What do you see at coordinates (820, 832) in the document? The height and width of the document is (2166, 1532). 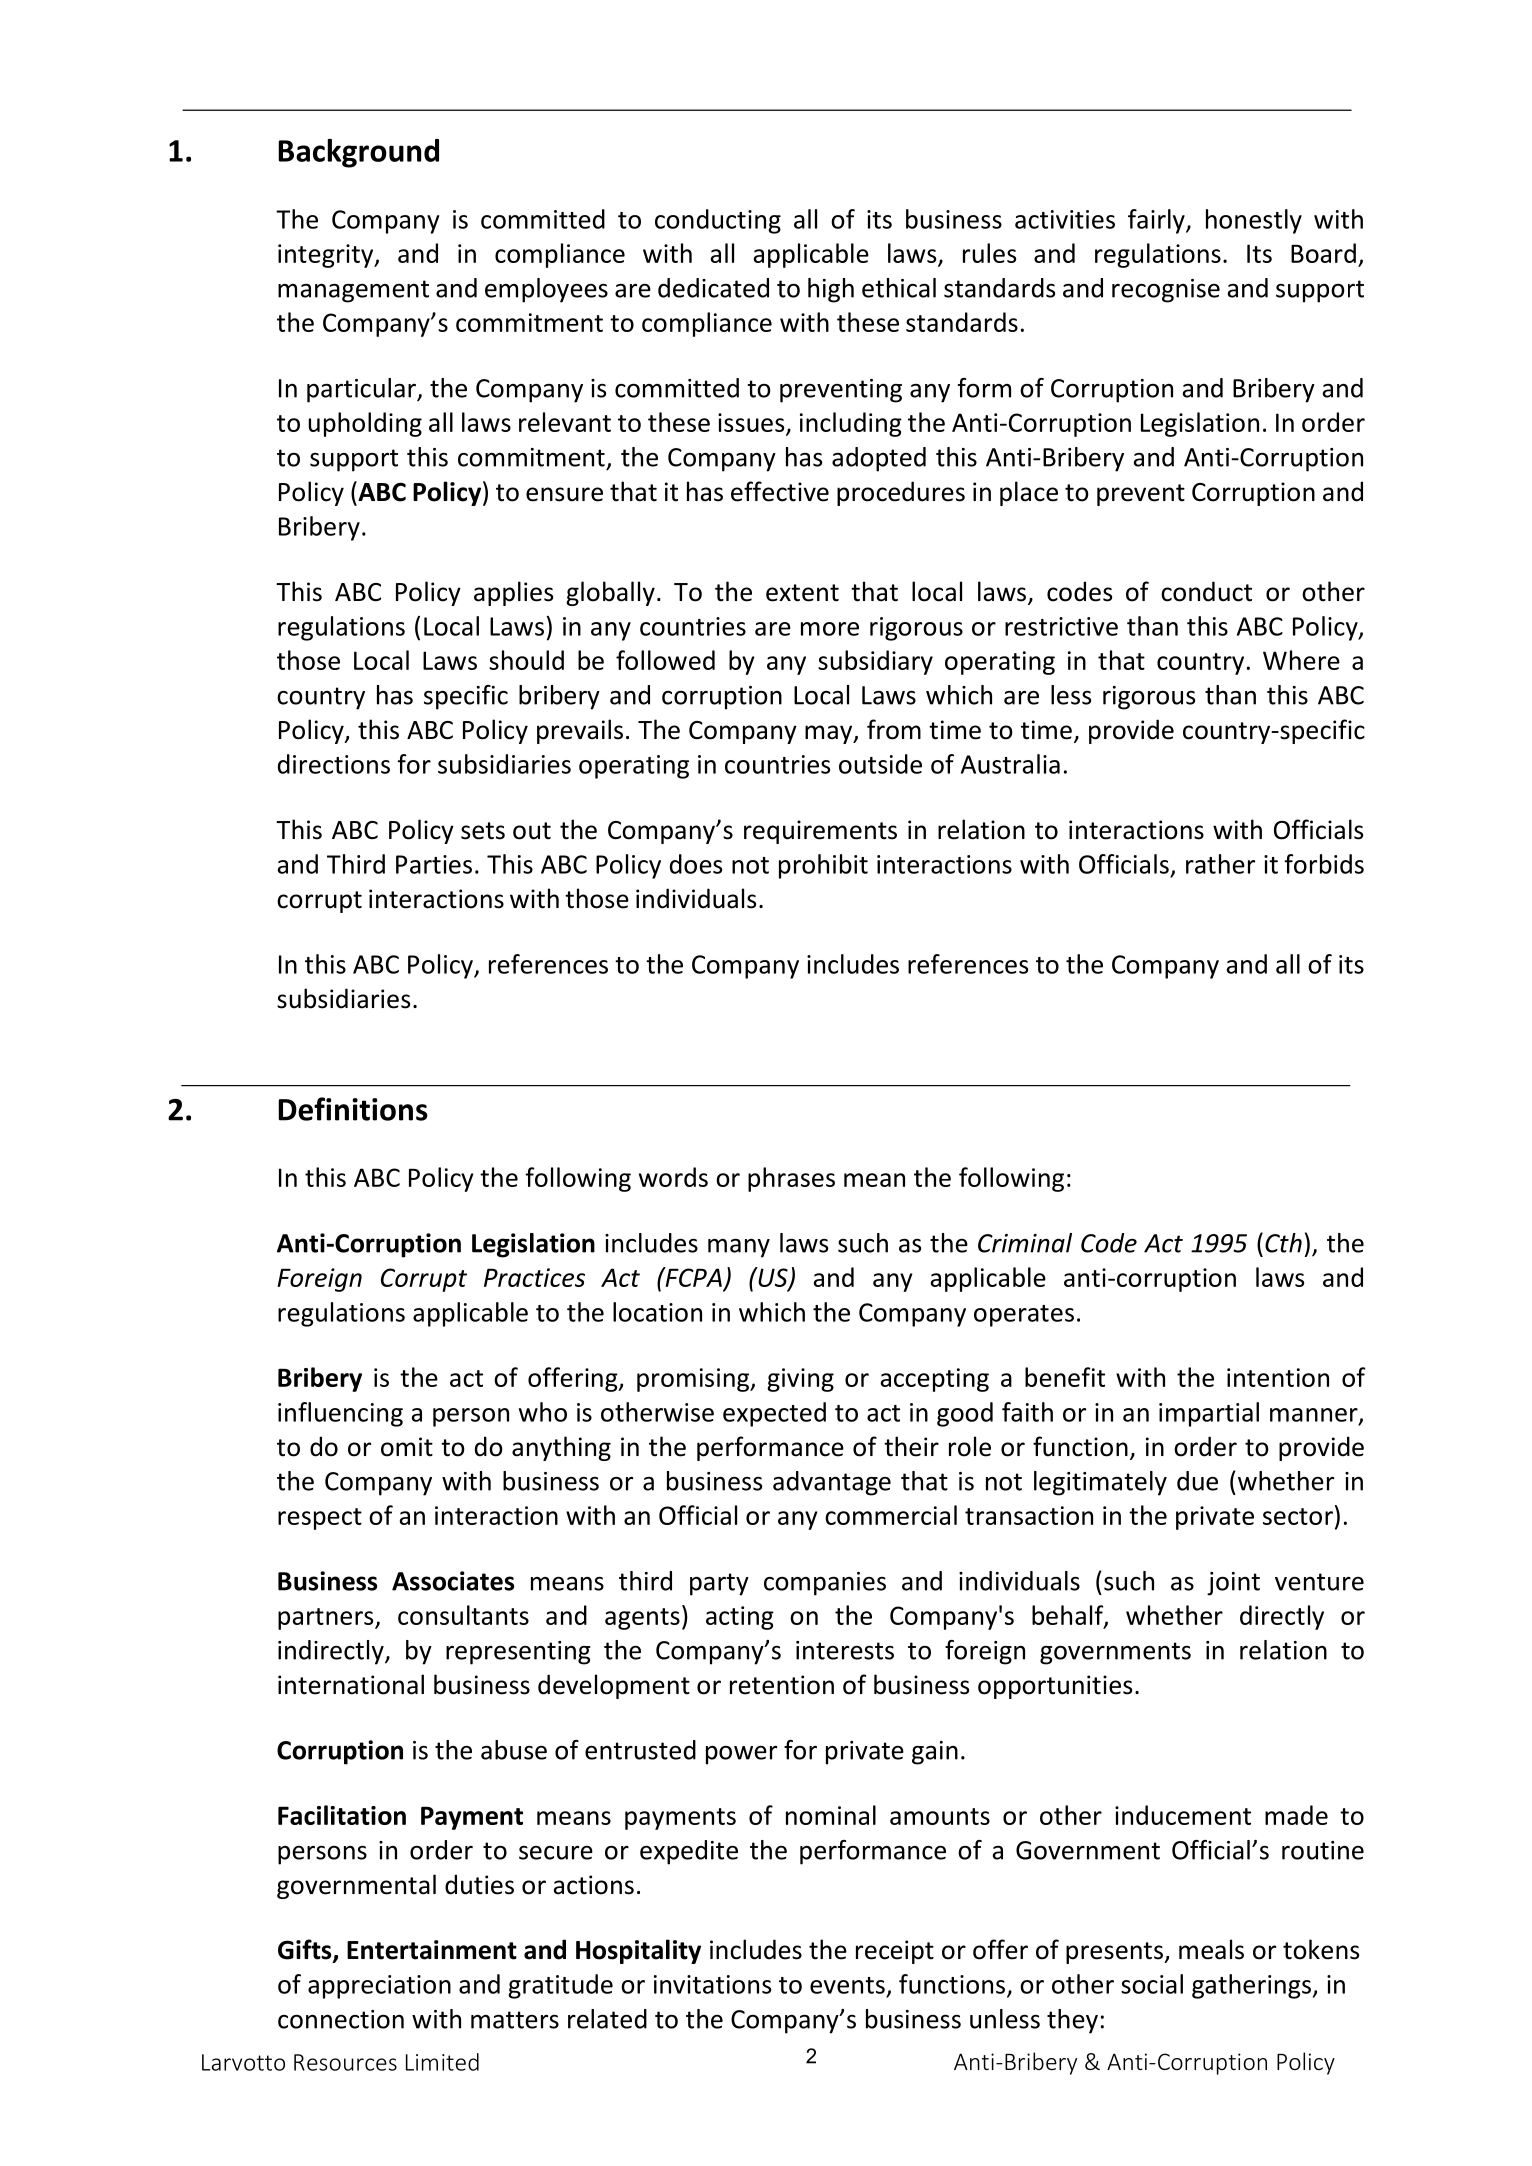 I see `requirements` at bounding box center [820, 832].
